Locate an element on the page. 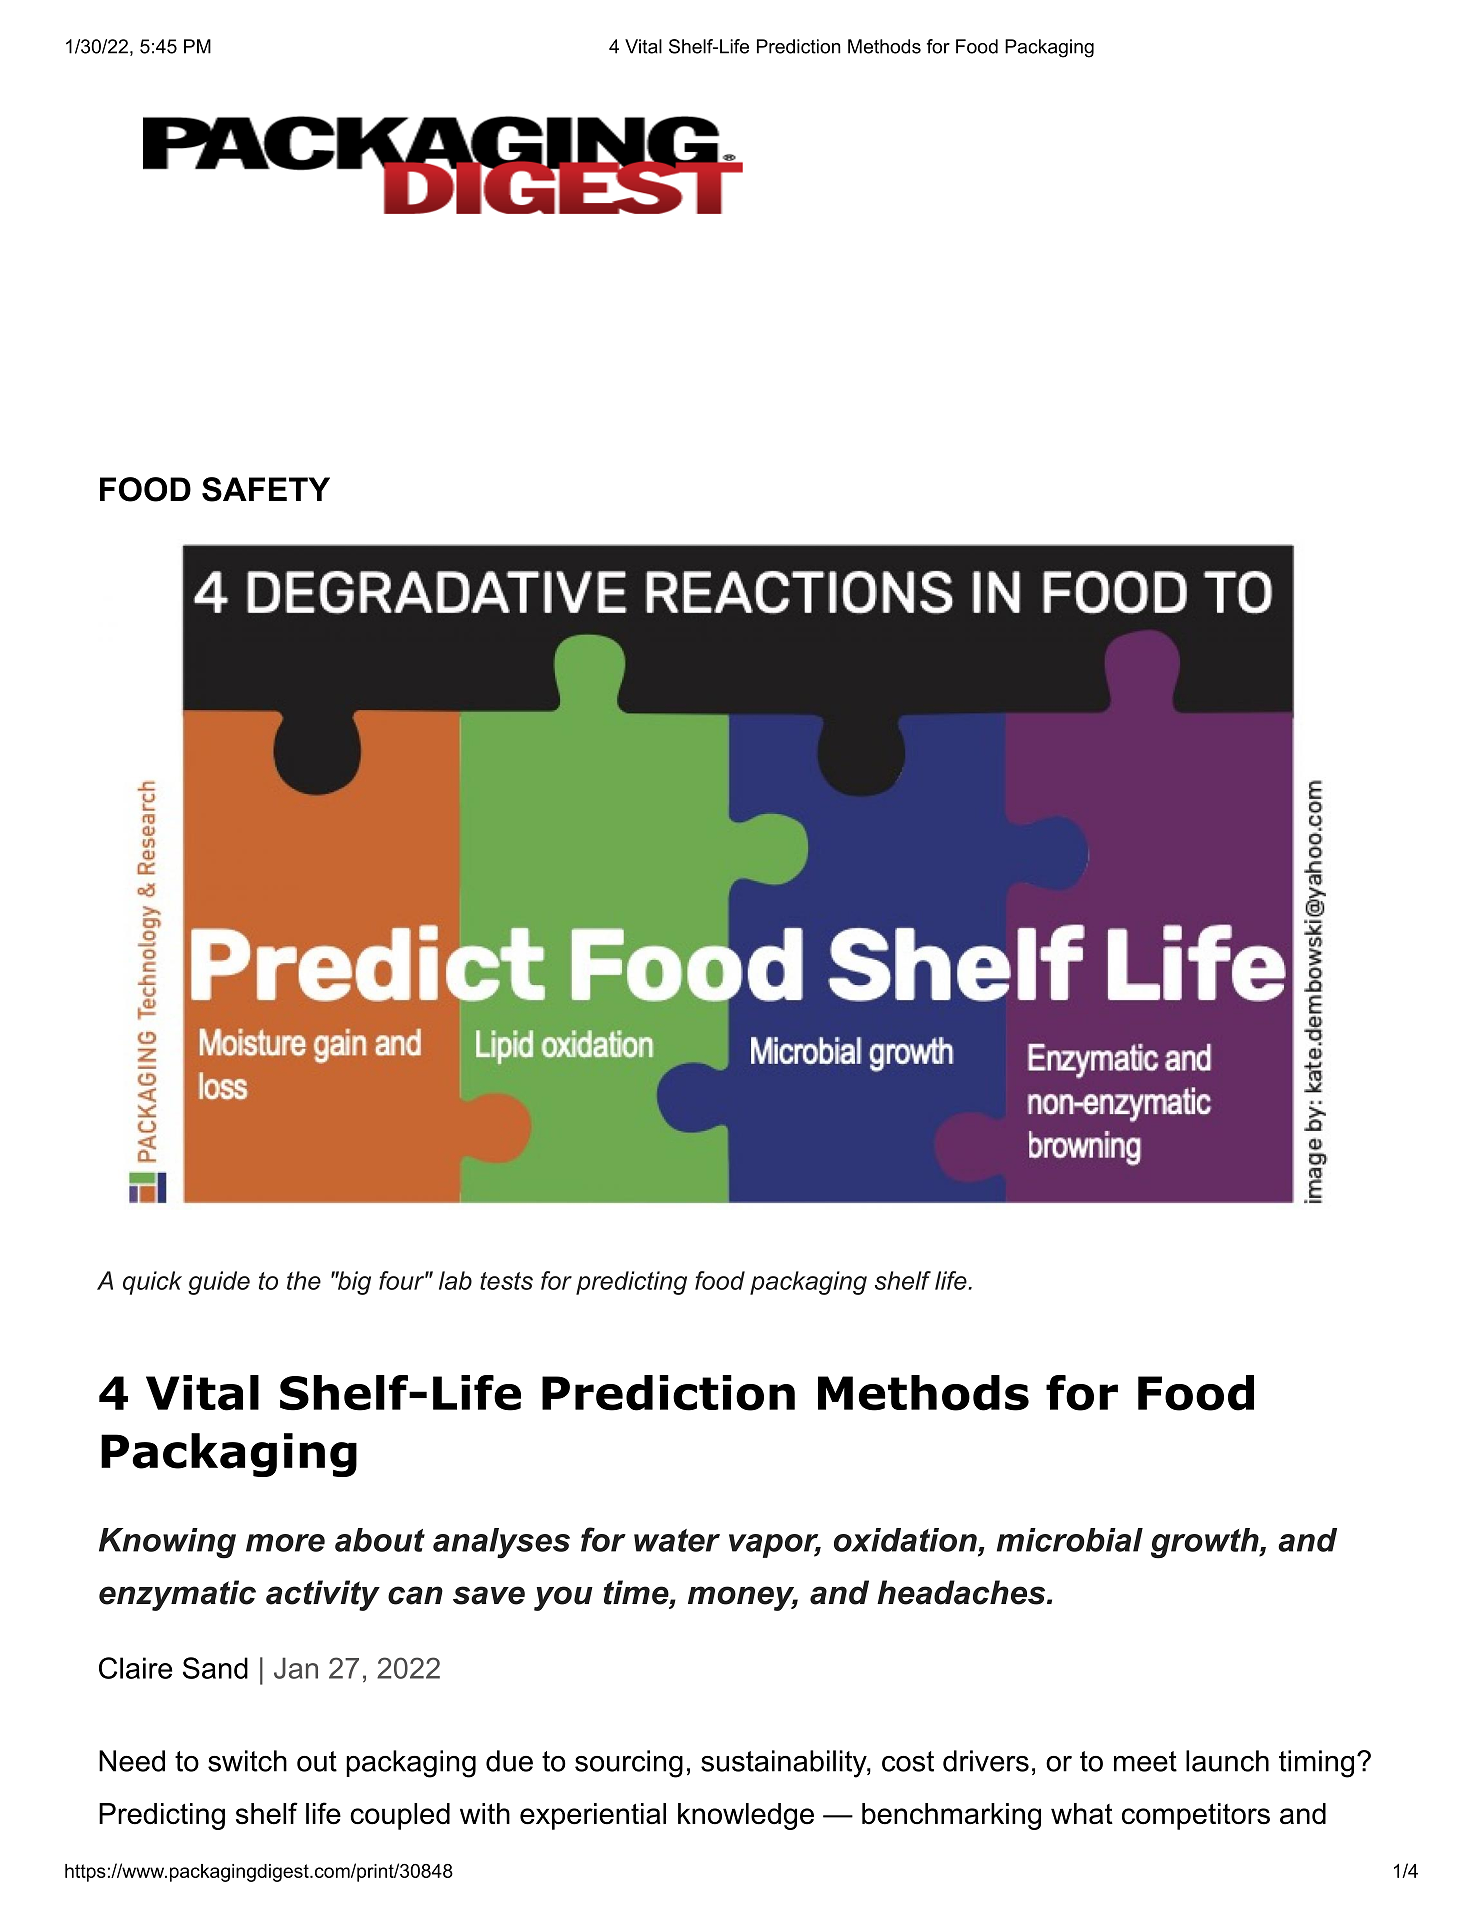  the is located at coordinates (304, 1280).
